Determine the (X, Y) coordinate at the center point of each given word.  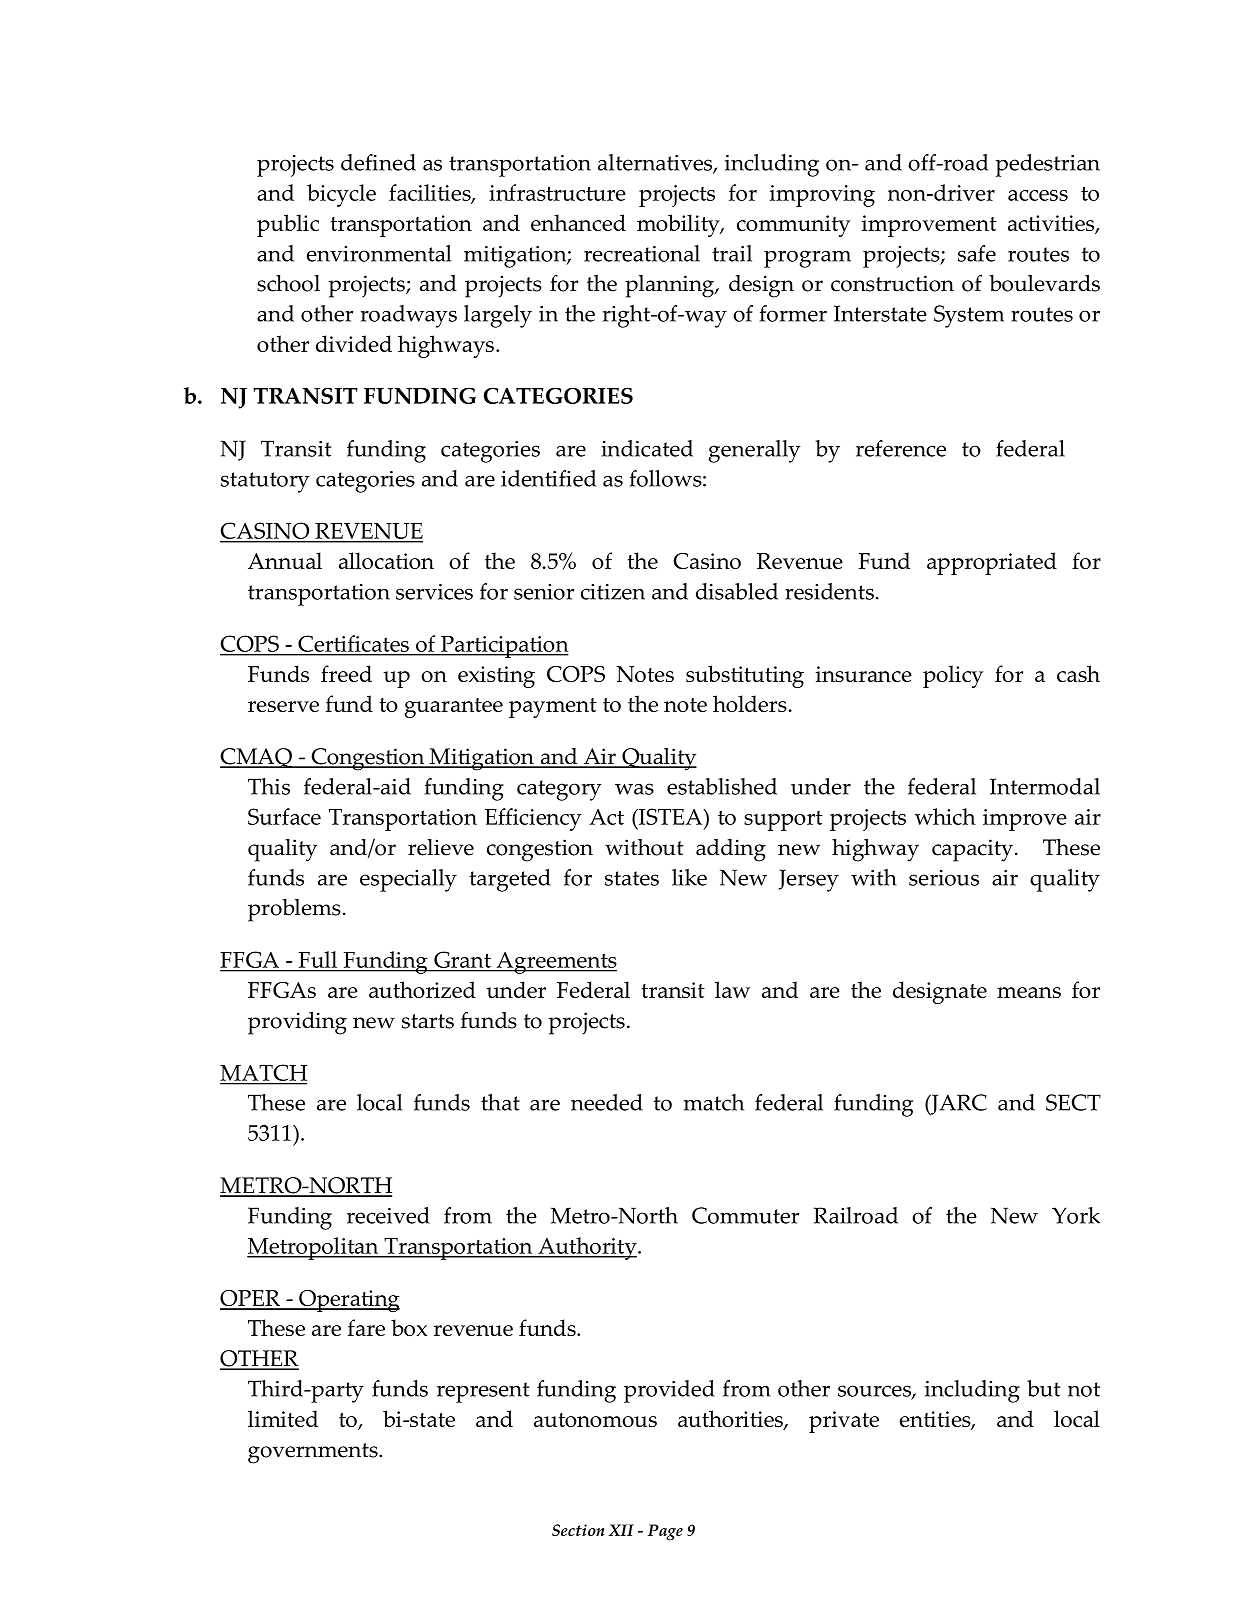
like (689, 877)
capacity (974, 850)
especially (408, 880)
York (1076, 1215)
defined (378, 162)
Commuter (745, 1215)
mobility (679, 225)
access (1038, 195)
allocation (386, 560)
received (388, 1215)
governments (314, 1453)
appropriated (992, 563)
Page (665, 1532)
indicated (647, 448)
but (1043, 1388)
